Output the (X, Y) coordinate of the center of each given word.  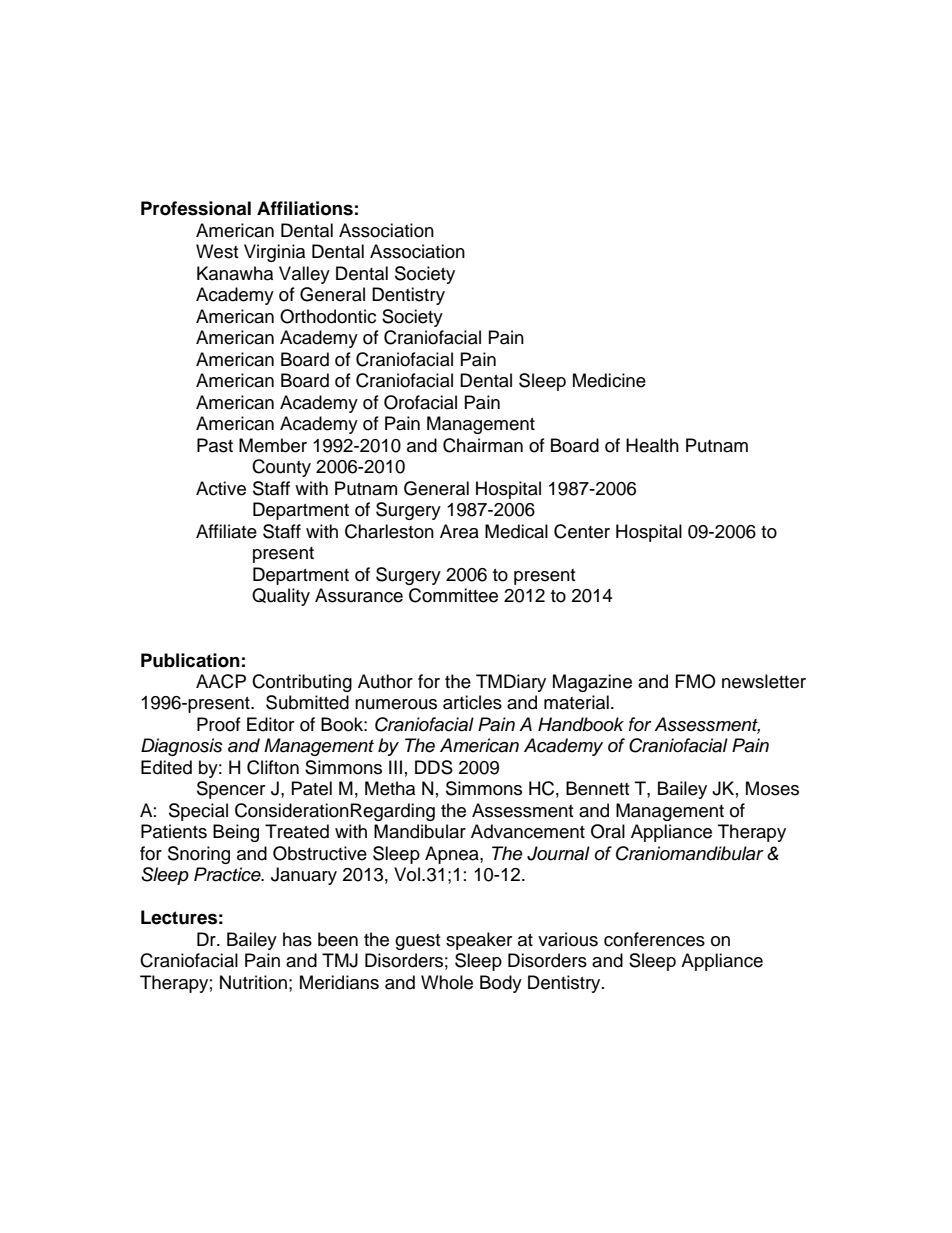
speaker (479, 941)
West (217, 251)
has (297, 939)
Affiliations (305, 208)
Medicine (609, 380)
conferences (654, 939)
